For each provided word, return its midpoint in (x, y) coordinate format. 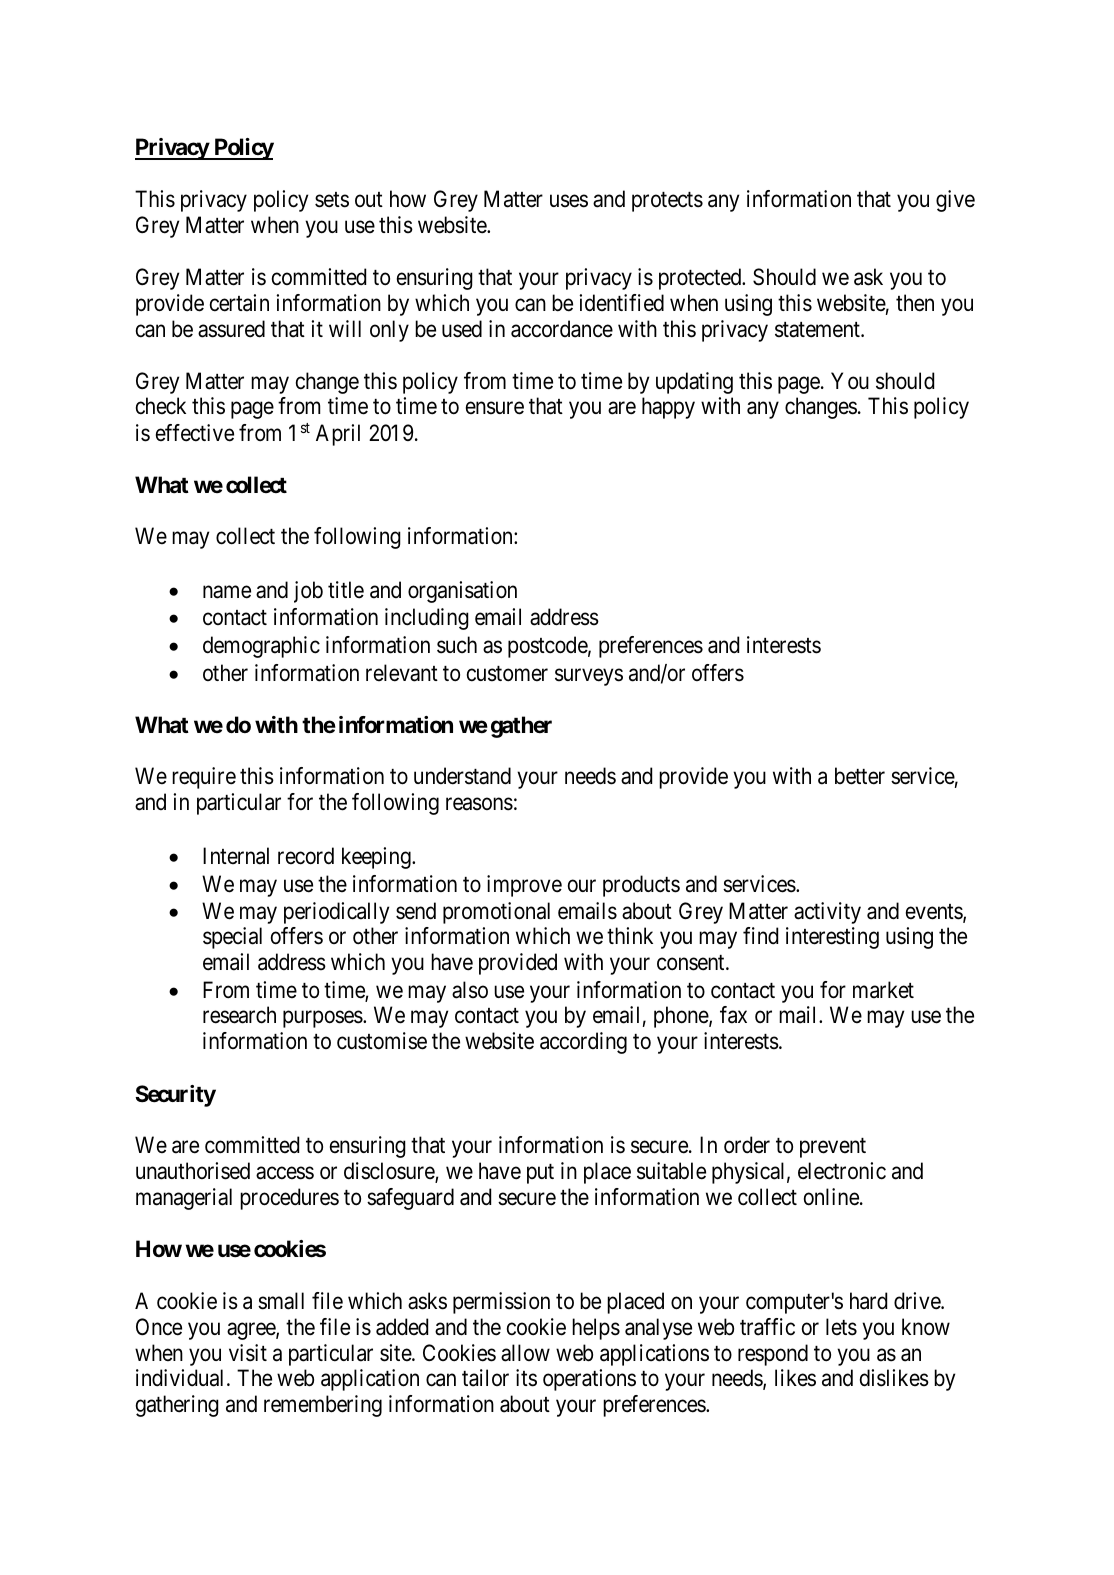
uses (569, 201)
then (915, 303)
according (583, 1043)
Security (175, 1096)
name (227, 592)
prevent (833, 1148)
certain (239, 303)
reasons (479, 804)
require (204, 778)
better (860, 776)
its (526, 1378)
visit (248, 1353)
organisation (462, 592)
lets (841, 1327)
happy (668, 408)
